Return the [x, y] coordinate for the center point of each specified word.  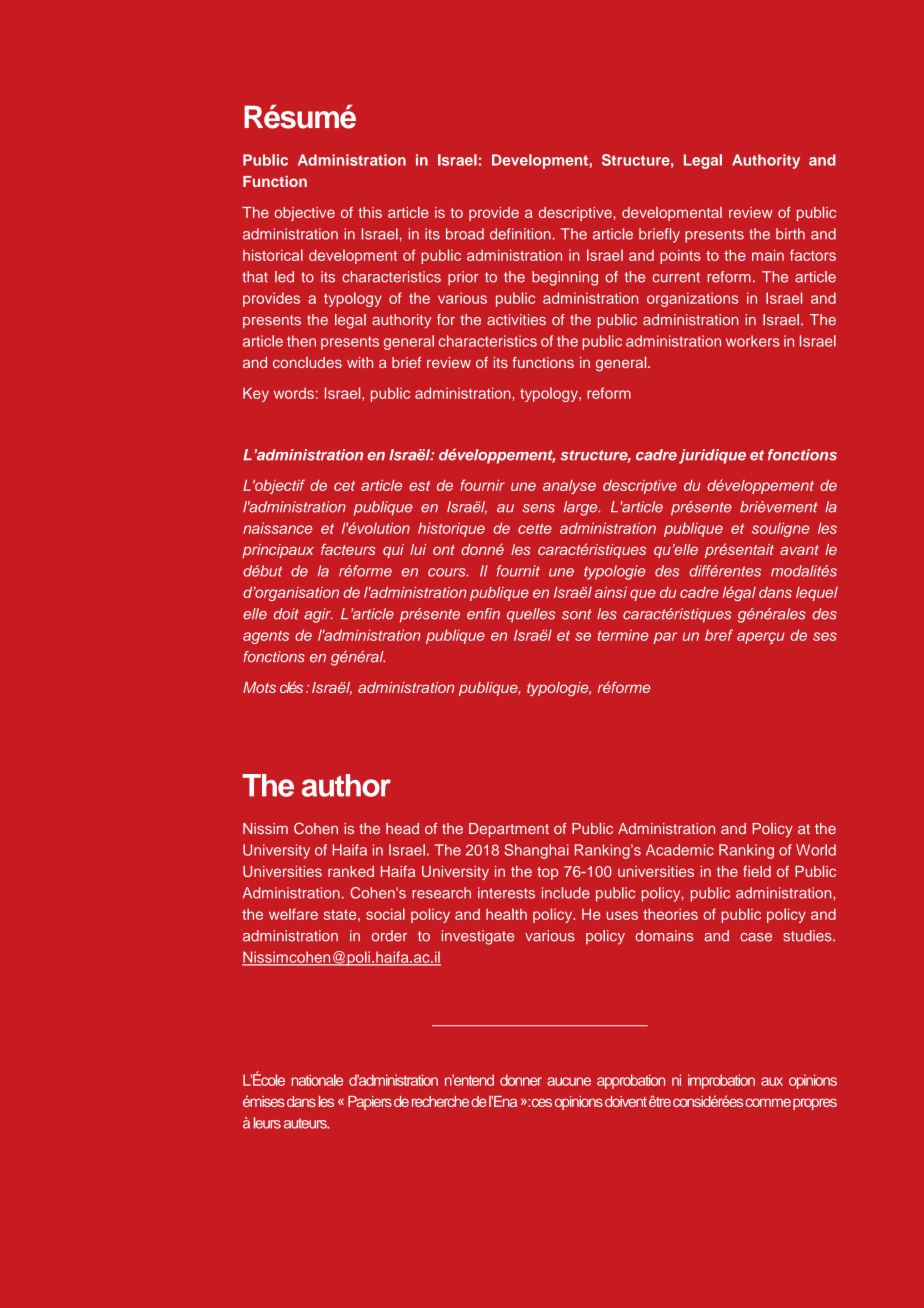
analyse [569, 487]
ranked [351, 871]
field [757, 871]
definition [520, 234]
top [547, 873]
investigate [478, 937]
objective [304, 214]
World [816, 850]
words [294, 393]
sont [577, 614]
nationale [317, 1080]
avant [799, 550]
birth [790, 234]
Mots [259, 687]
